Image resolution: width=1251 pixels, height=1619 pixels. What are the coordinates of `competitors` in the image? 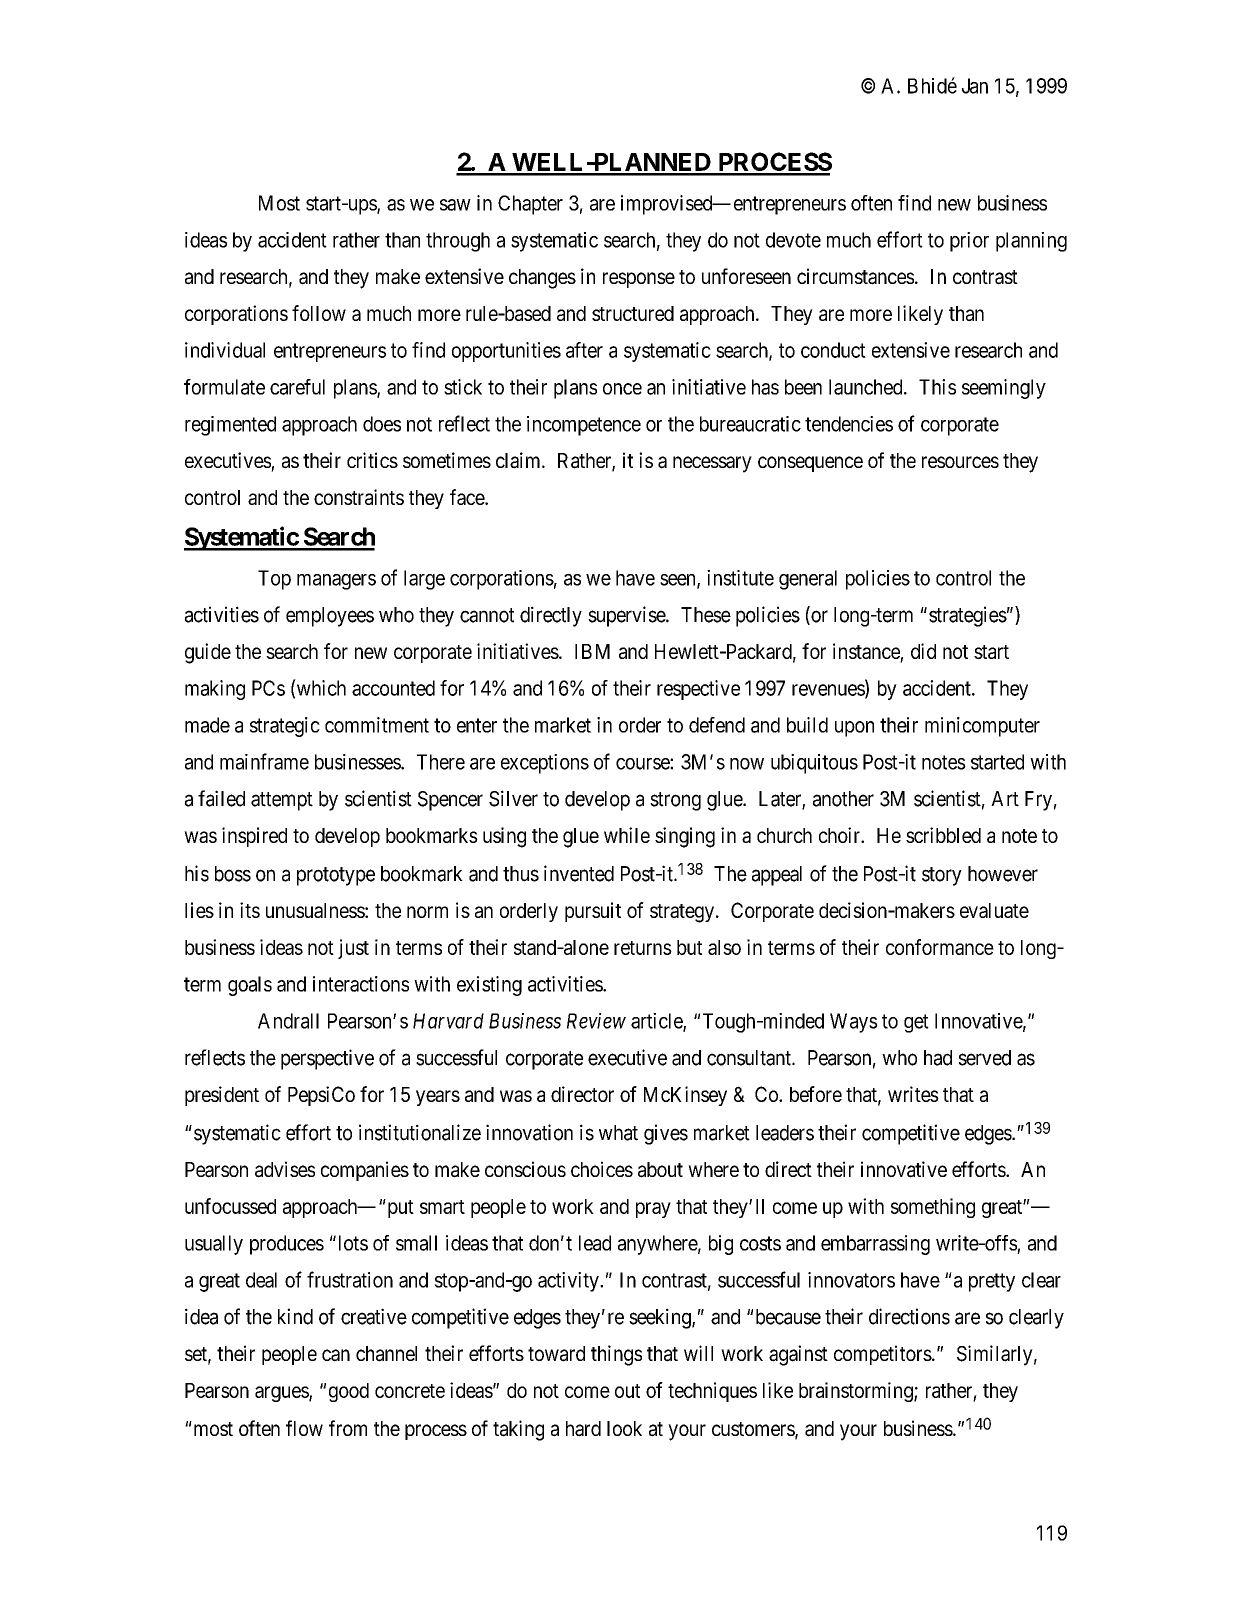 It's located at (883, 1355).
